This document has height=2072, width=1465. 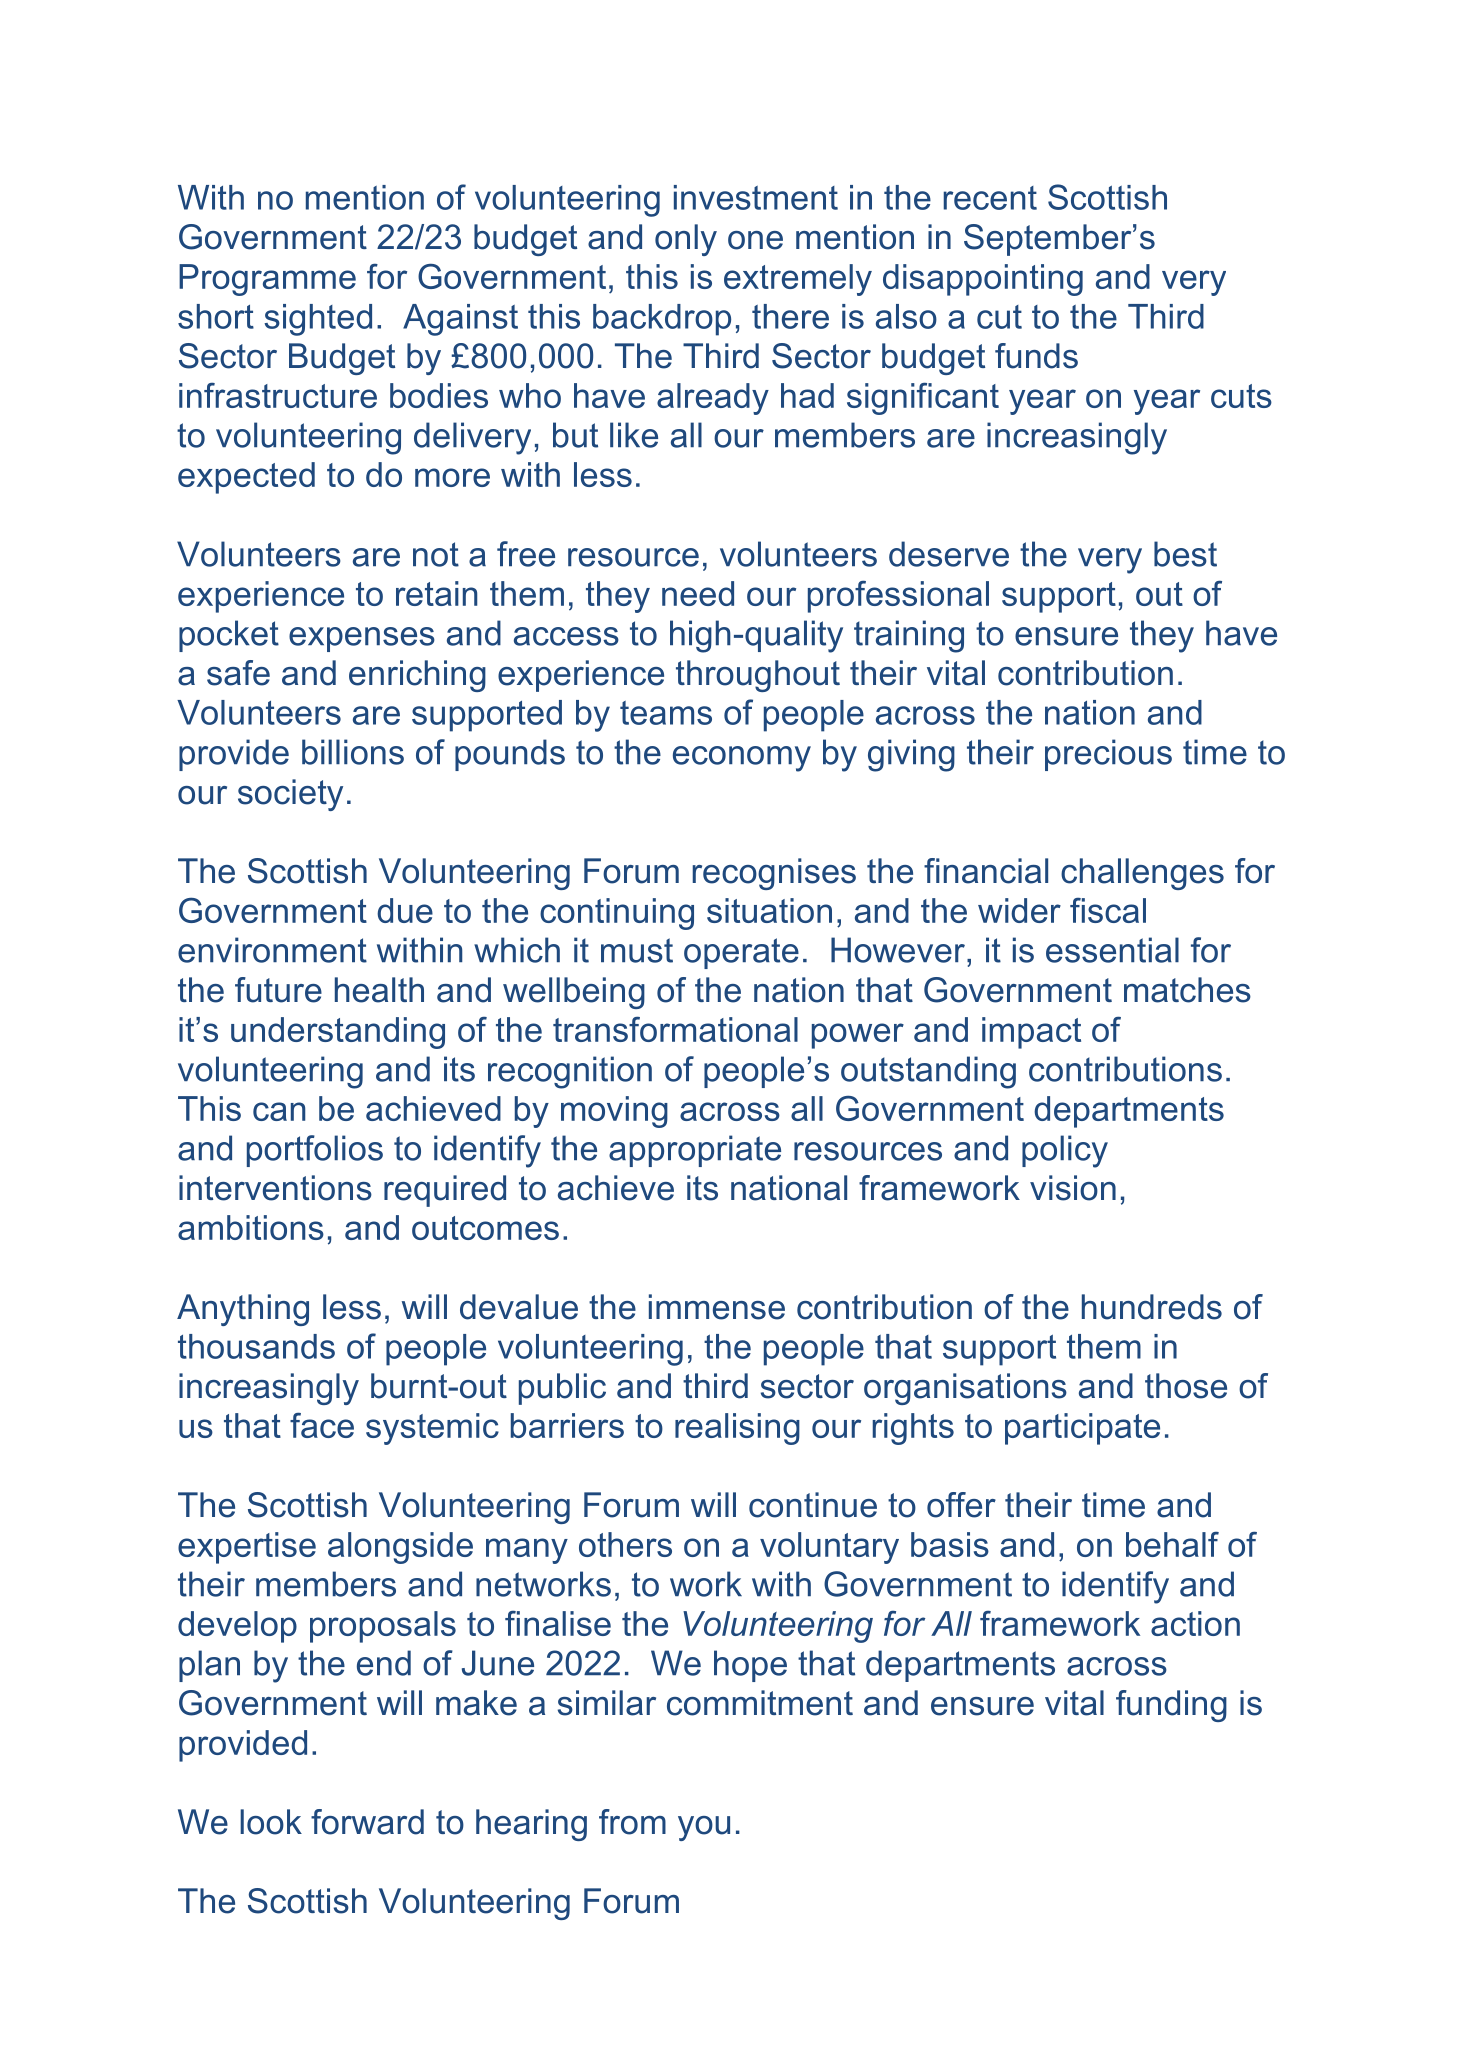 What do you see at coordinates (1171, 1706) in the document?
I see `funding` at bounding box center [1171, 1706].
